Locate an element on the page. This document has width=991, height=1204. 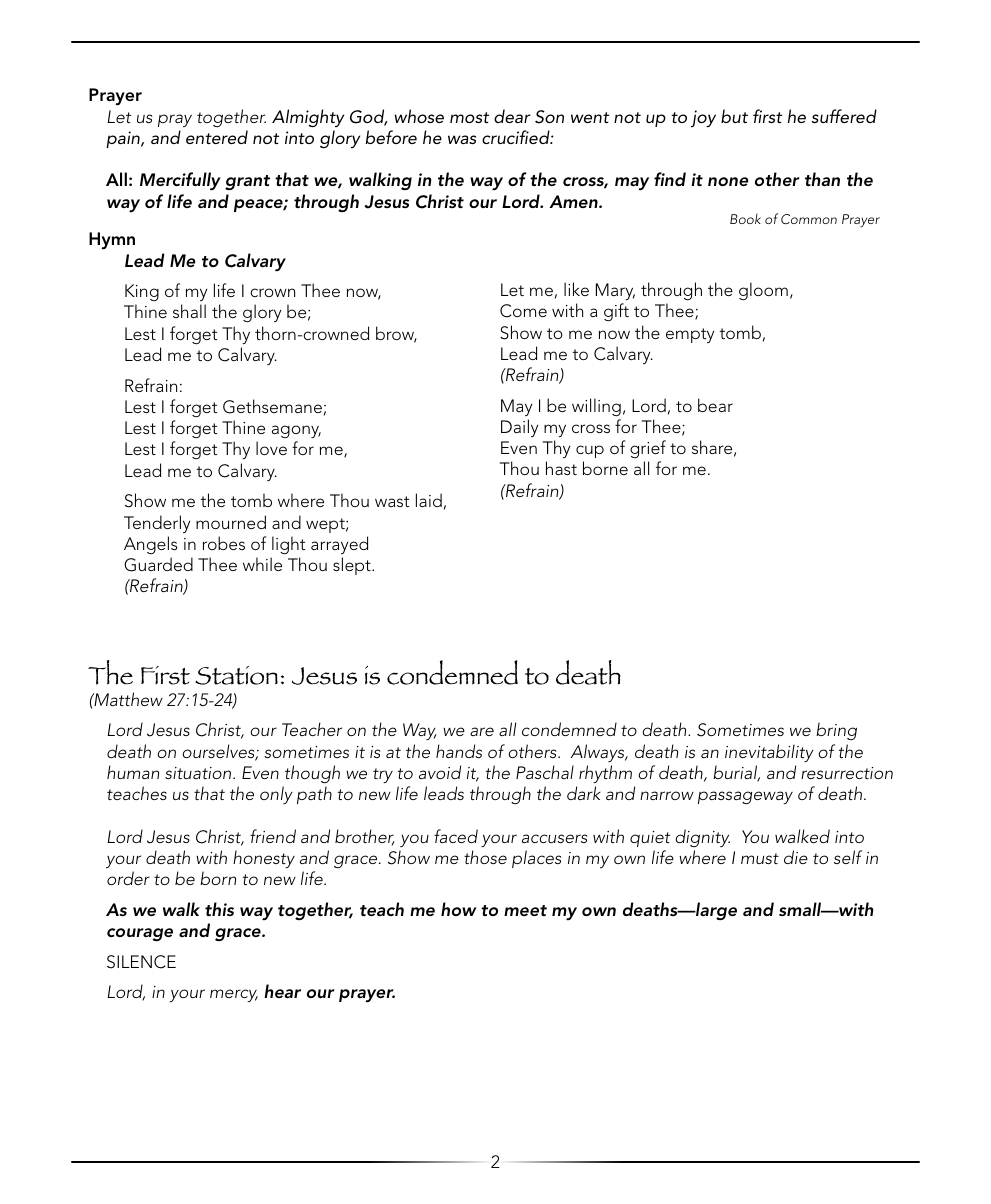
faced is located at coordinates (456, 836).
